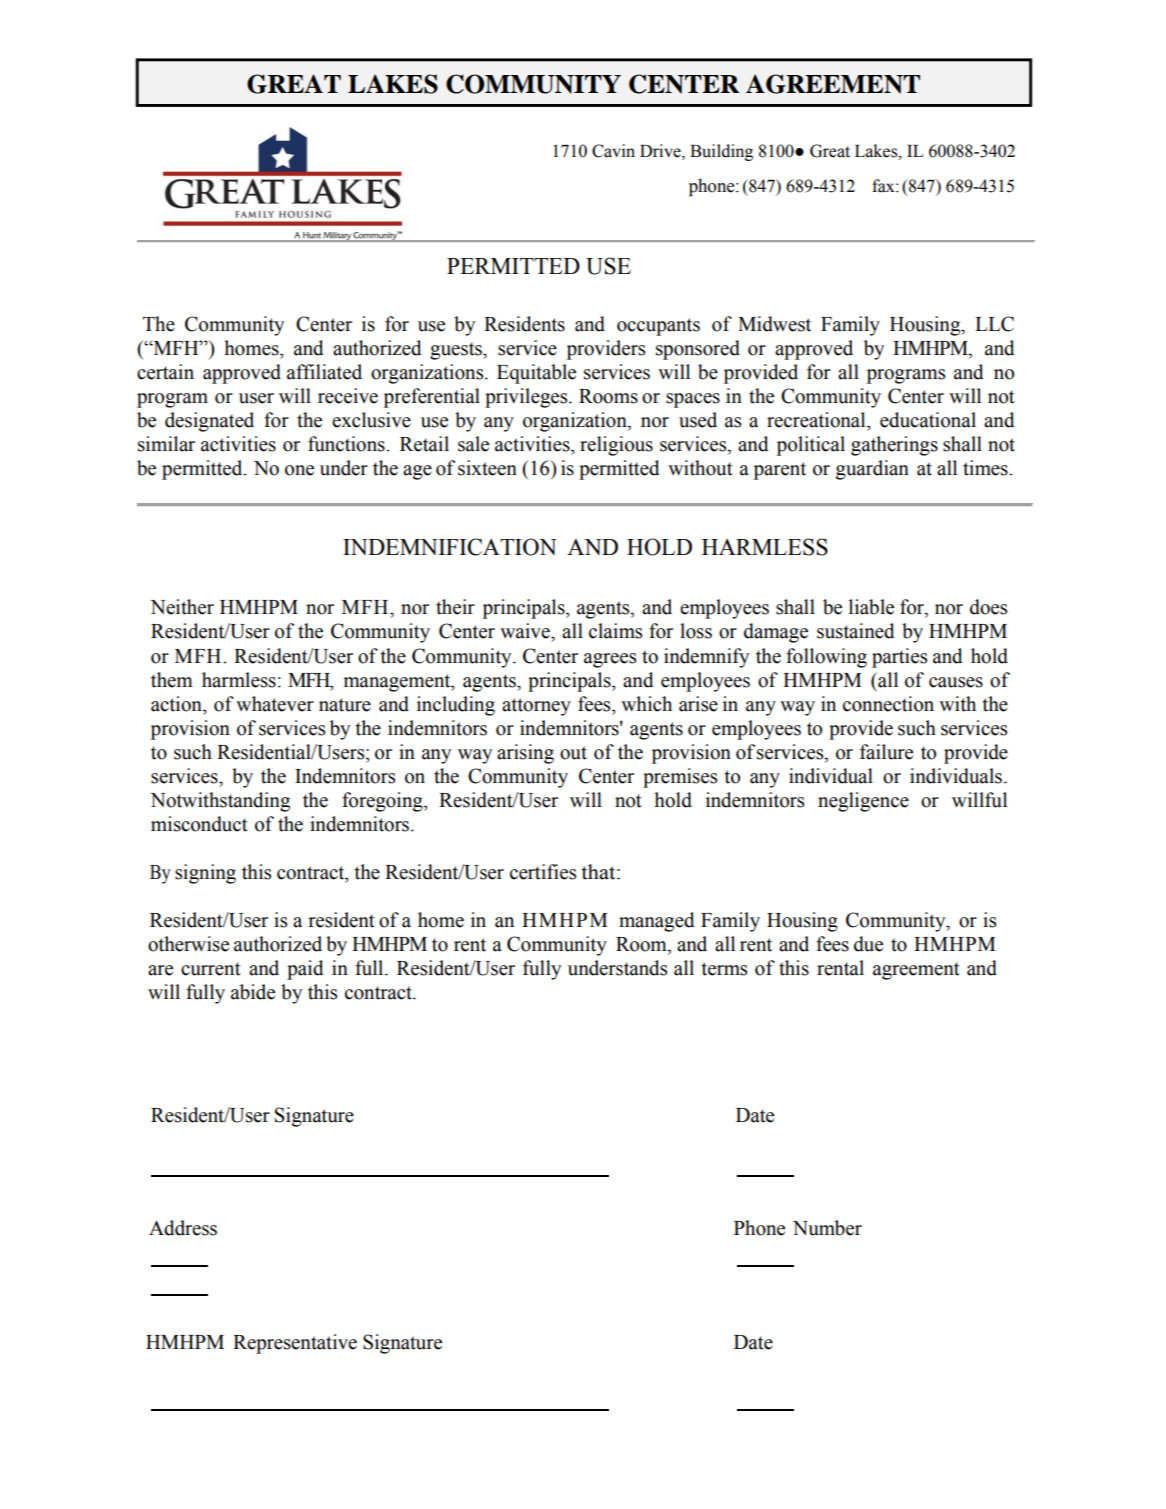 This image has width=1166, height=1509. I want to click on failure, so click(886, 752).
